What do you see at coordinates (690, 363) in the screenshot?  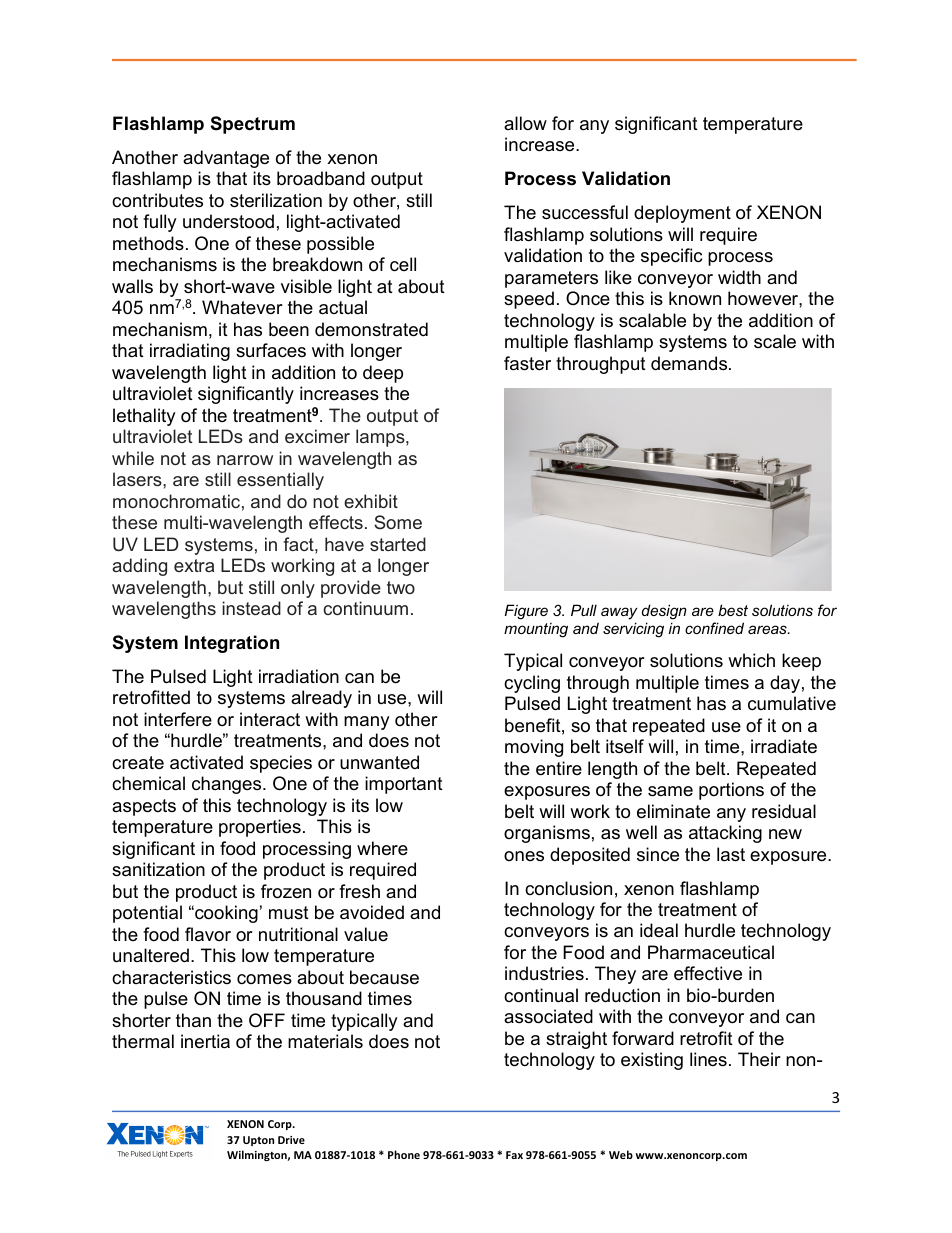 I see `demands` at bounding box center [690, 363].
